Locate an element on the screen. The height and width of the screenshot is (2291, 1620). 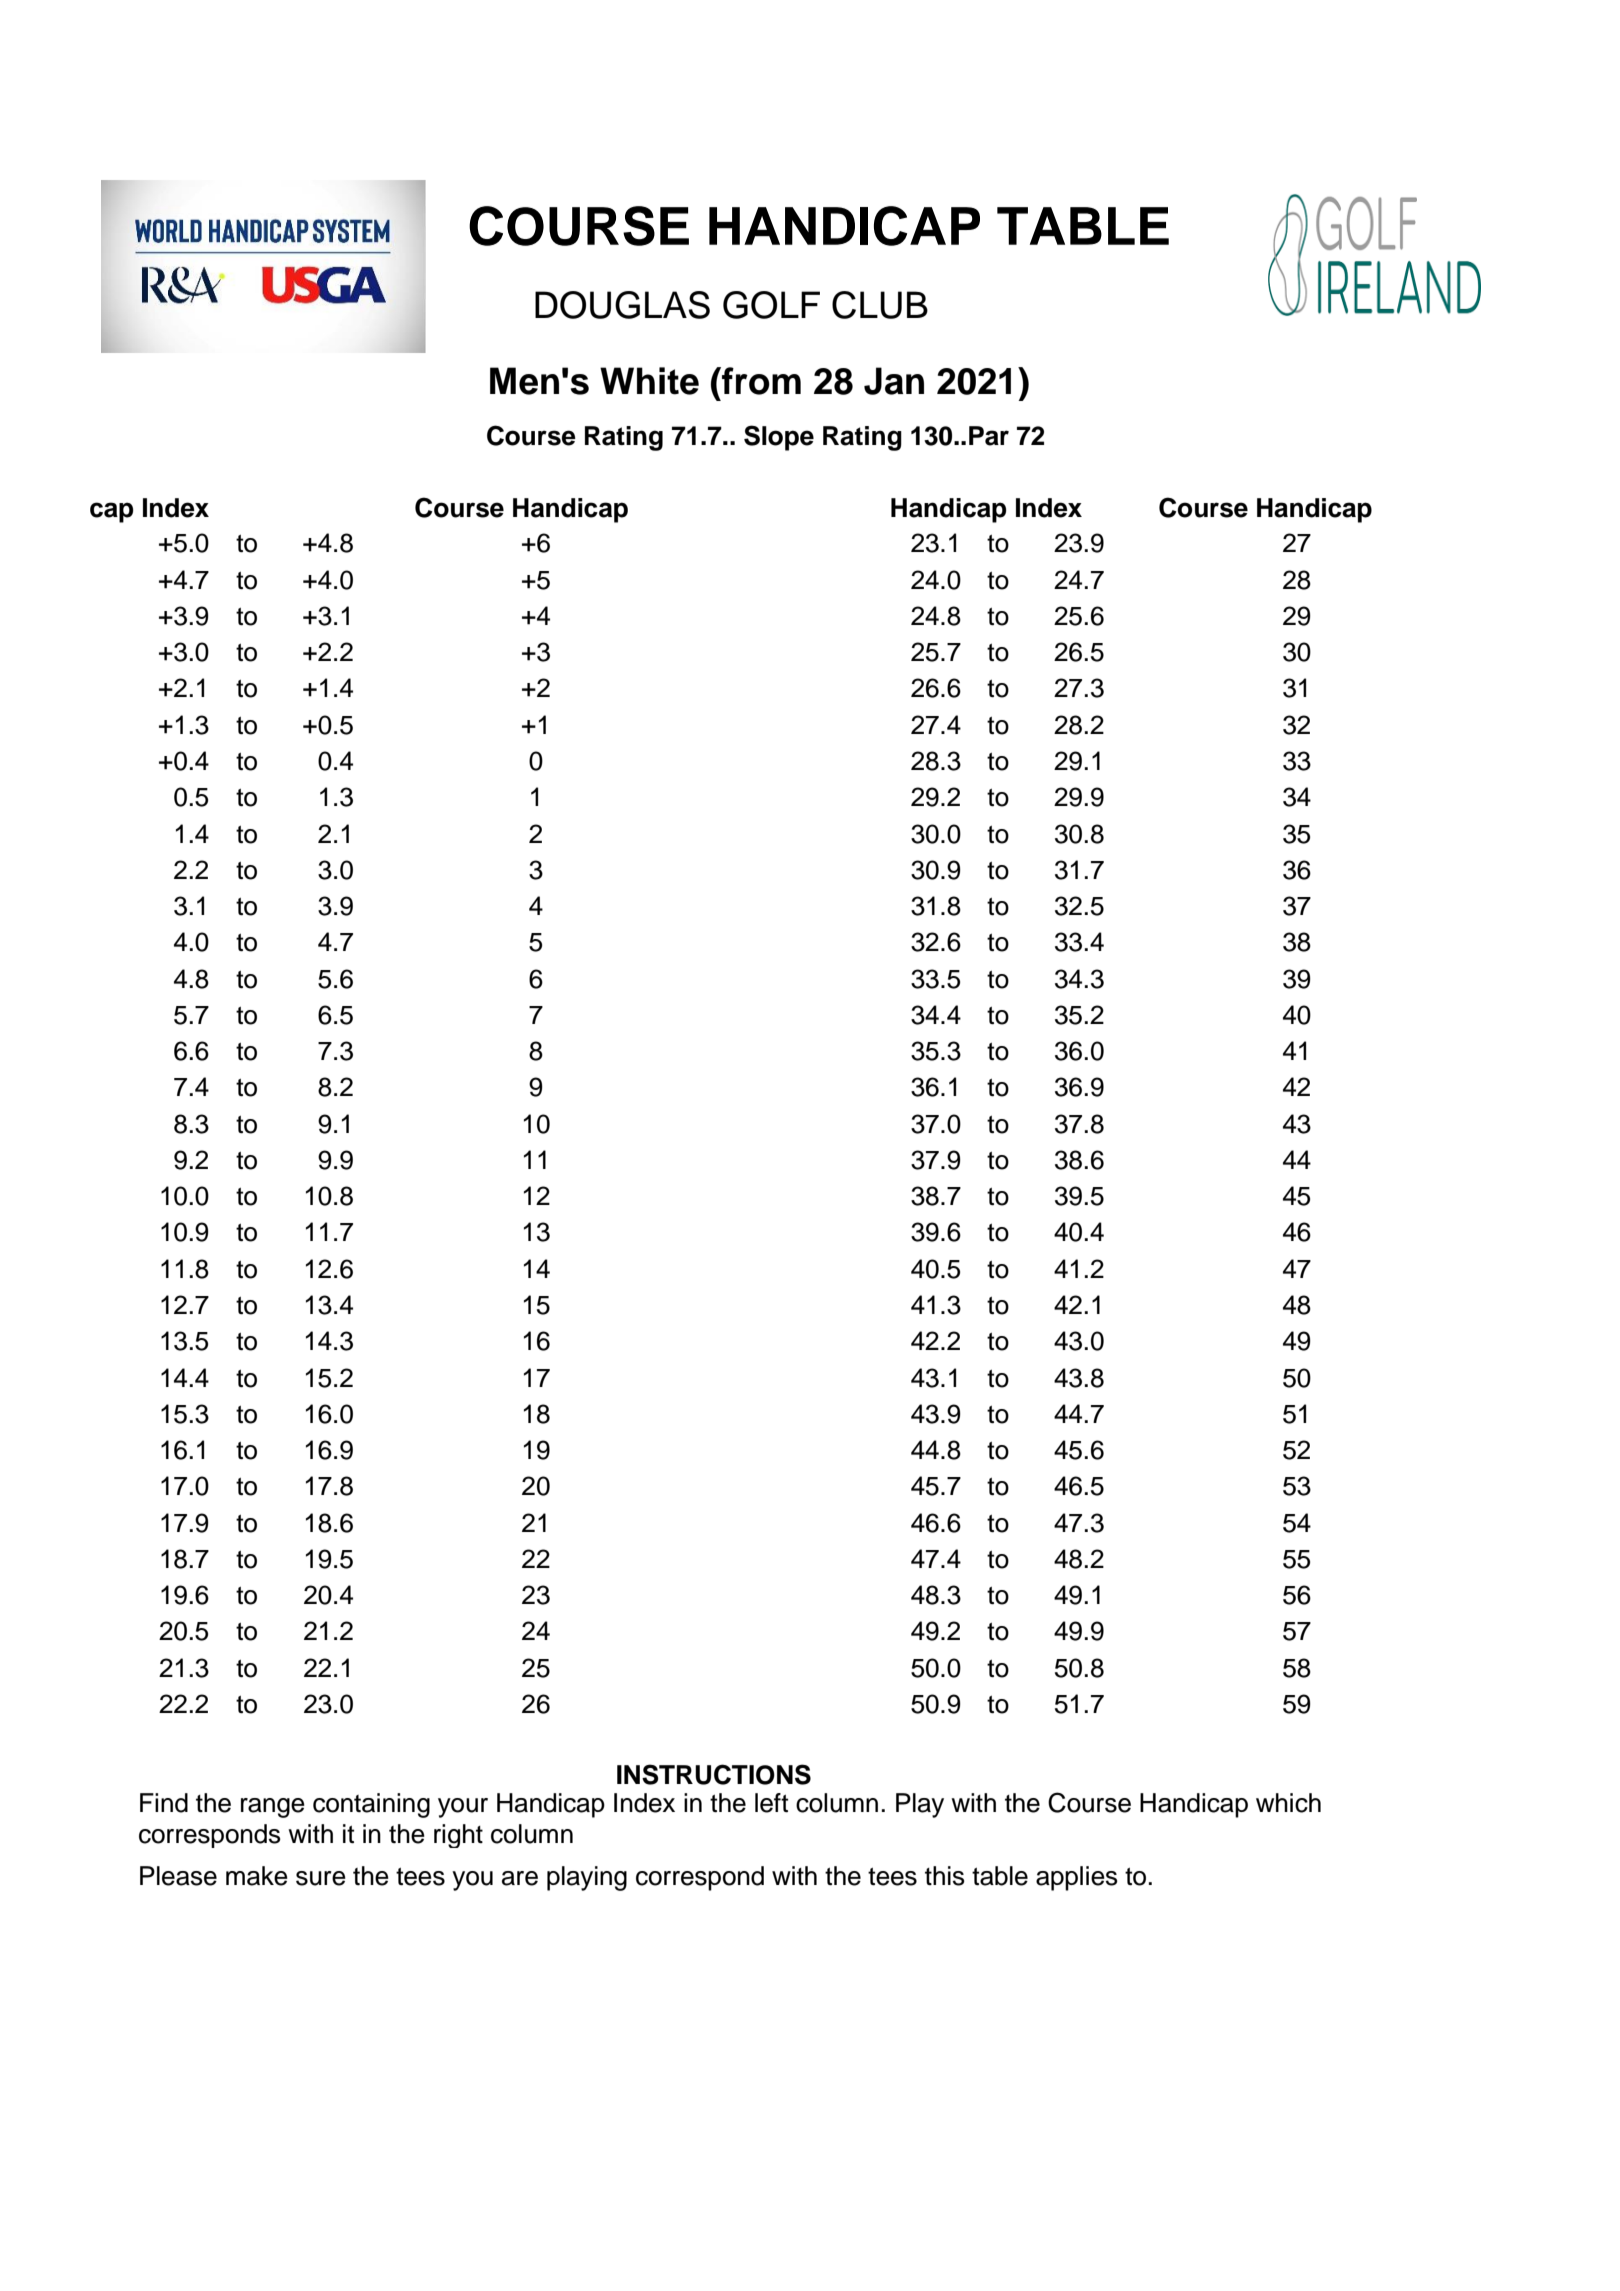
range is located at coordinates (273, 1808).
